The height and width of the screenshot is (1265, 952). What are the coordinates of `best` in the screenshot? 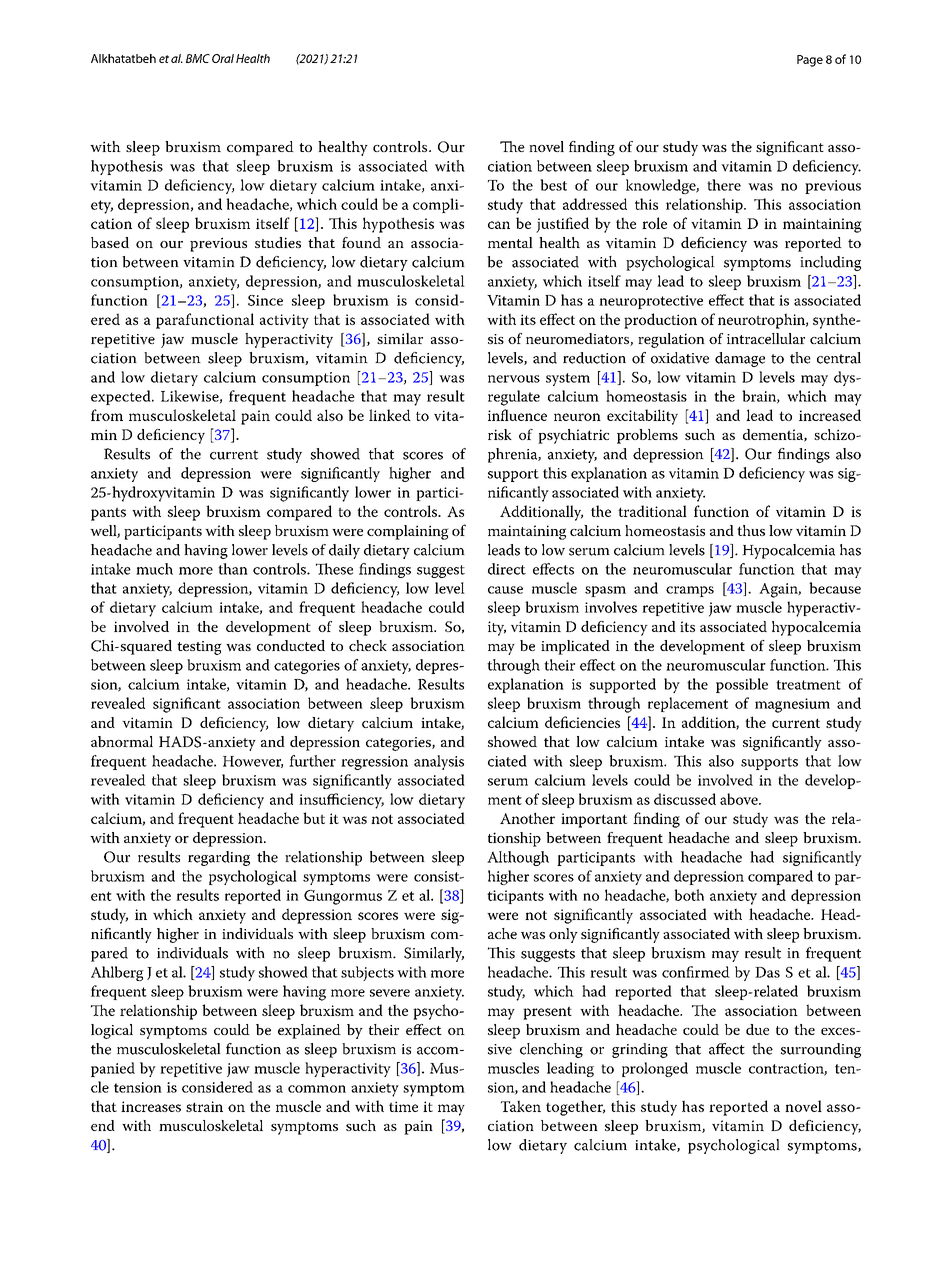 It's located at (553, 185).
